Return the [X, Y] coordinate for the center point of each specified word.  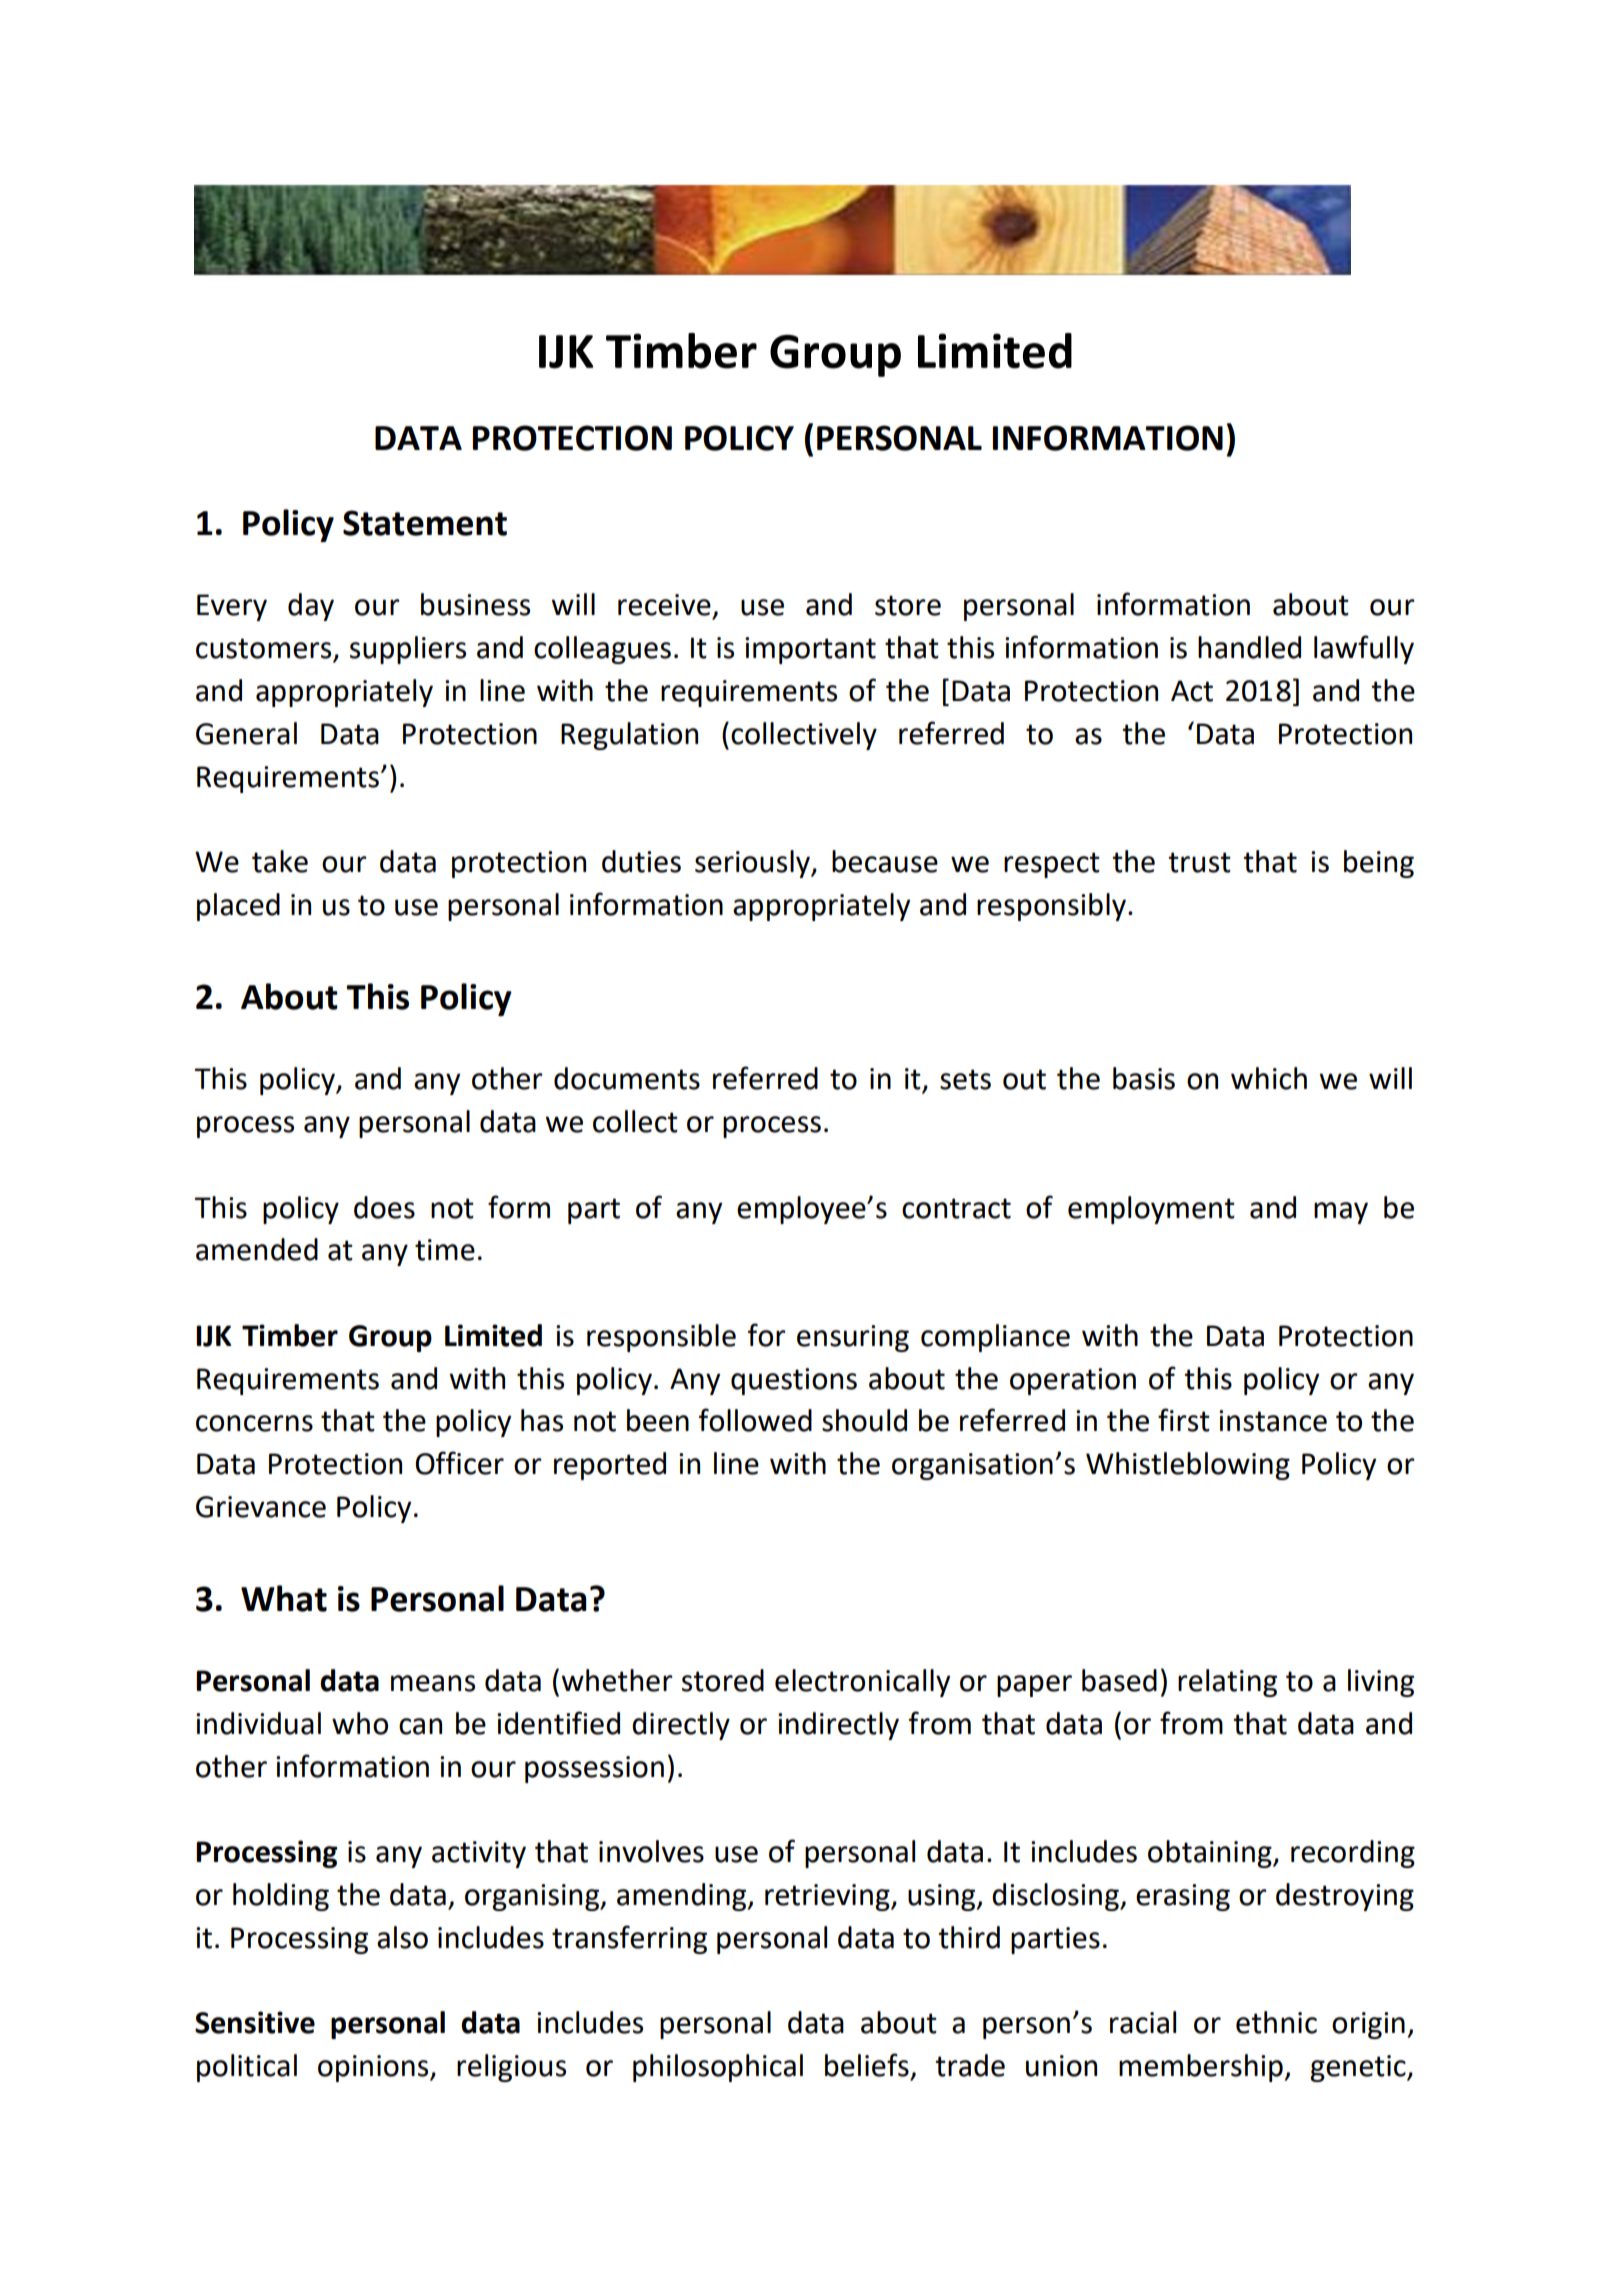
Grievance [261, 1507]
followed [755, 1420]
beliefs [867, 2065]
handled [1249, 647]
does [384, 1207]
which [1269, 1078]
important [810, 650]
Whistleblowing [1188, 1466]
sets [965, 1079]
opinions [374, 2068]
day [311, 607]
